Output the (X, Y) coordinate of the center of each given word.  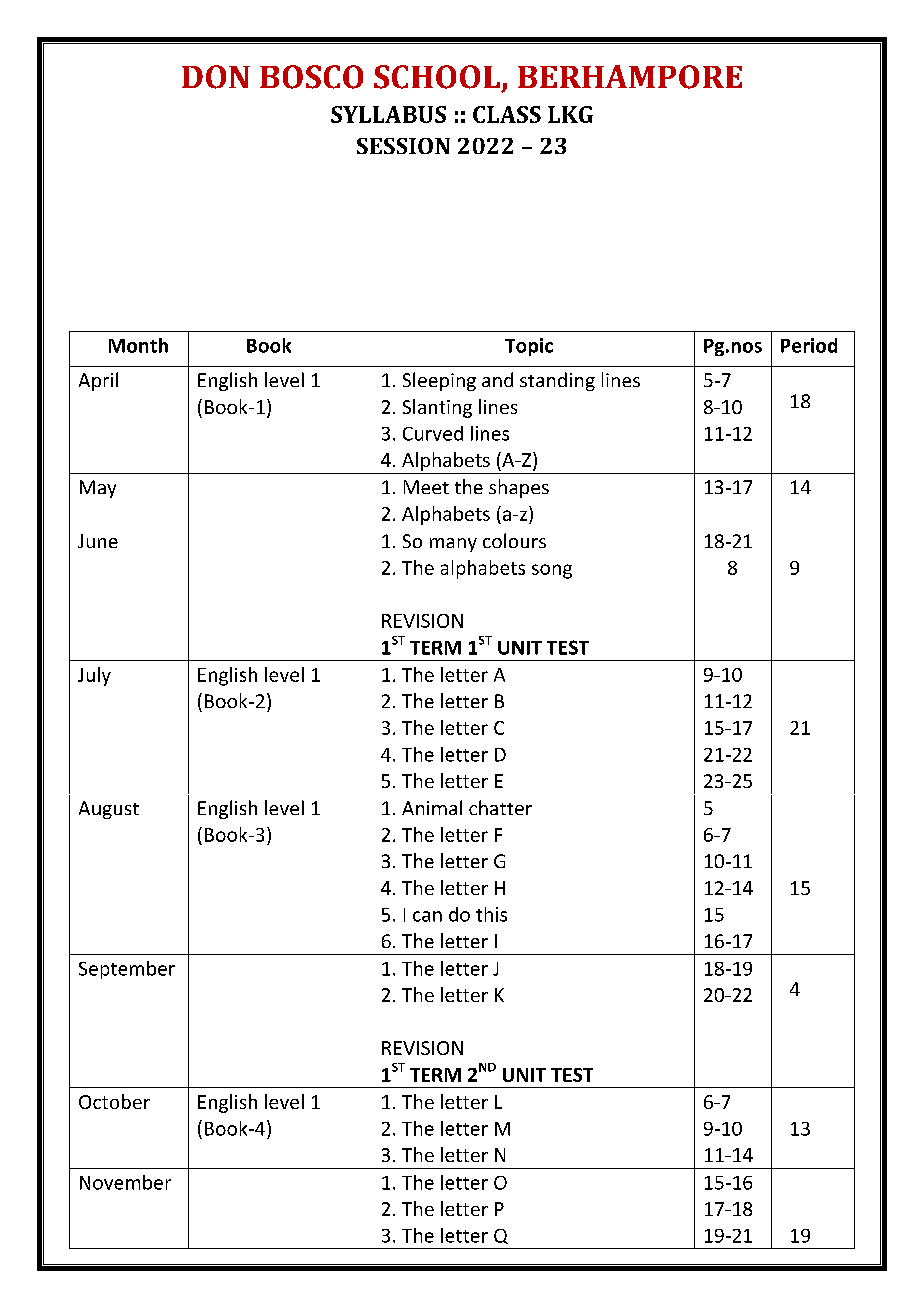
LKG (570, 114)
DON (216, 77)
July (94, 676)
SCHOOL (437, 77)
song (552, 571)
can (427, 916)
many (453, 545)
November (125, 1182)
